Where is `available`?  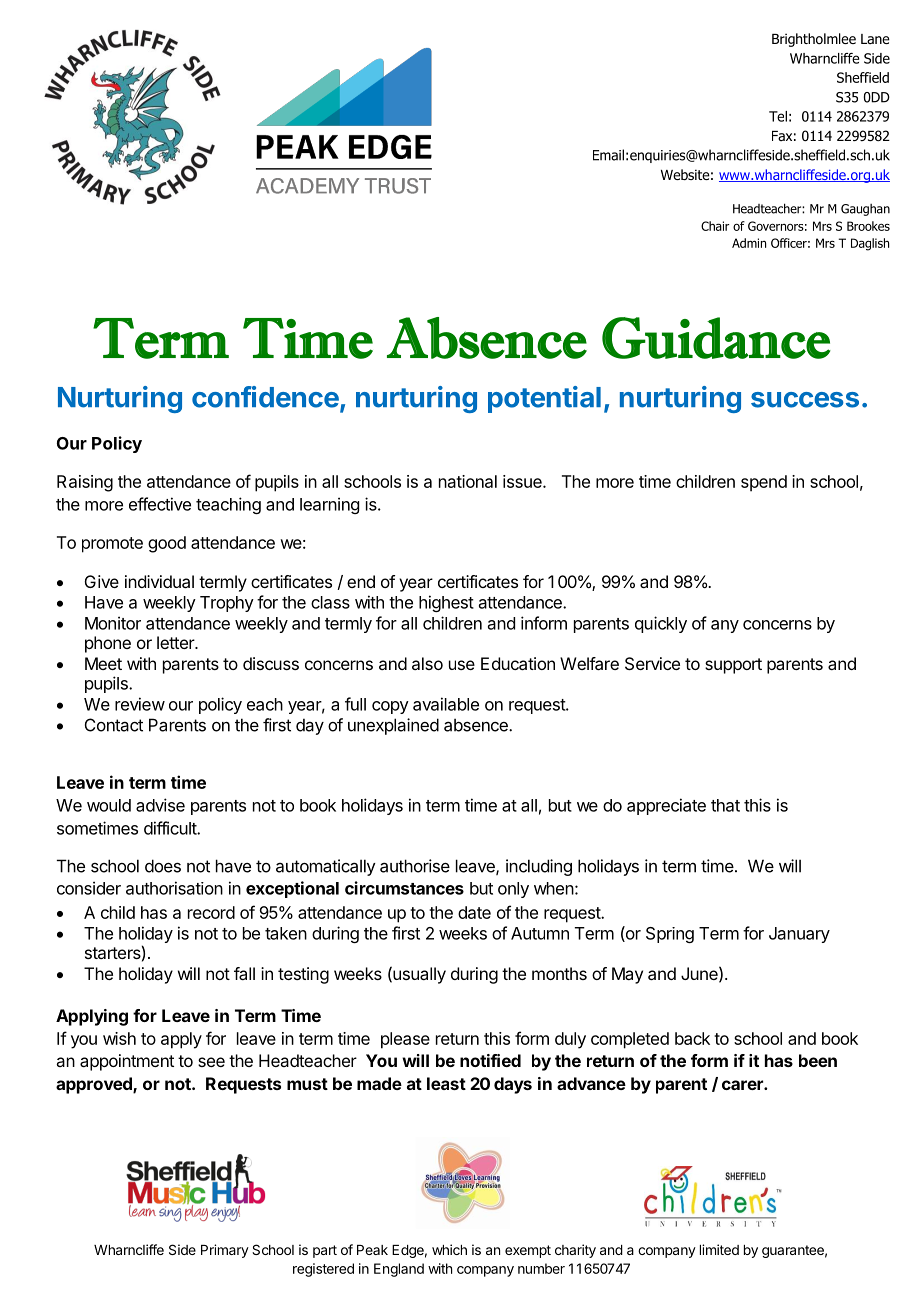 available is located at coordinates (446, 704).
